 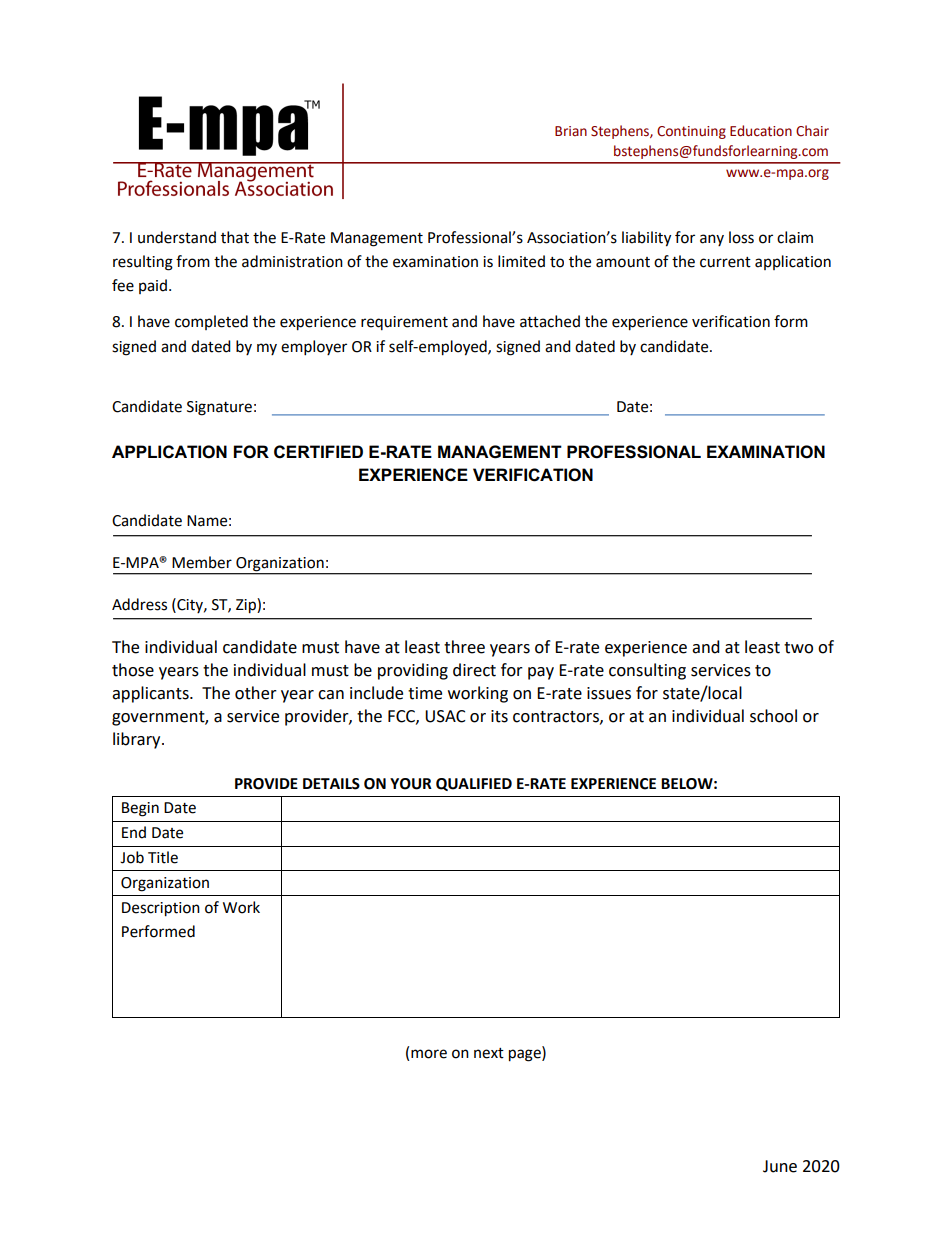 I want to click on requirement, so click(x=404, y=323).
